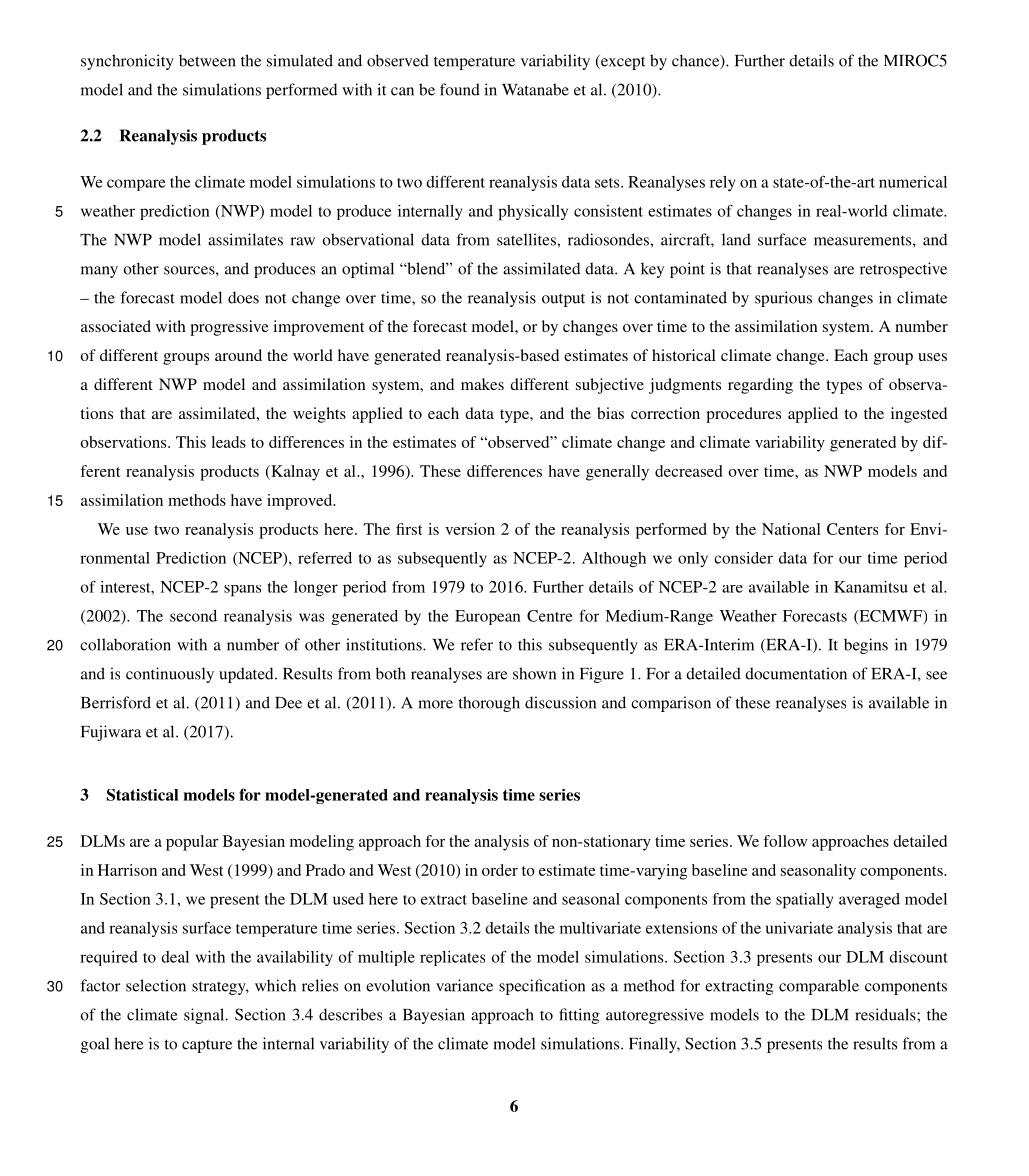  What do you see at coordinates (207, 60) in the page?
I see `between` at bounding box center [207, 60].
